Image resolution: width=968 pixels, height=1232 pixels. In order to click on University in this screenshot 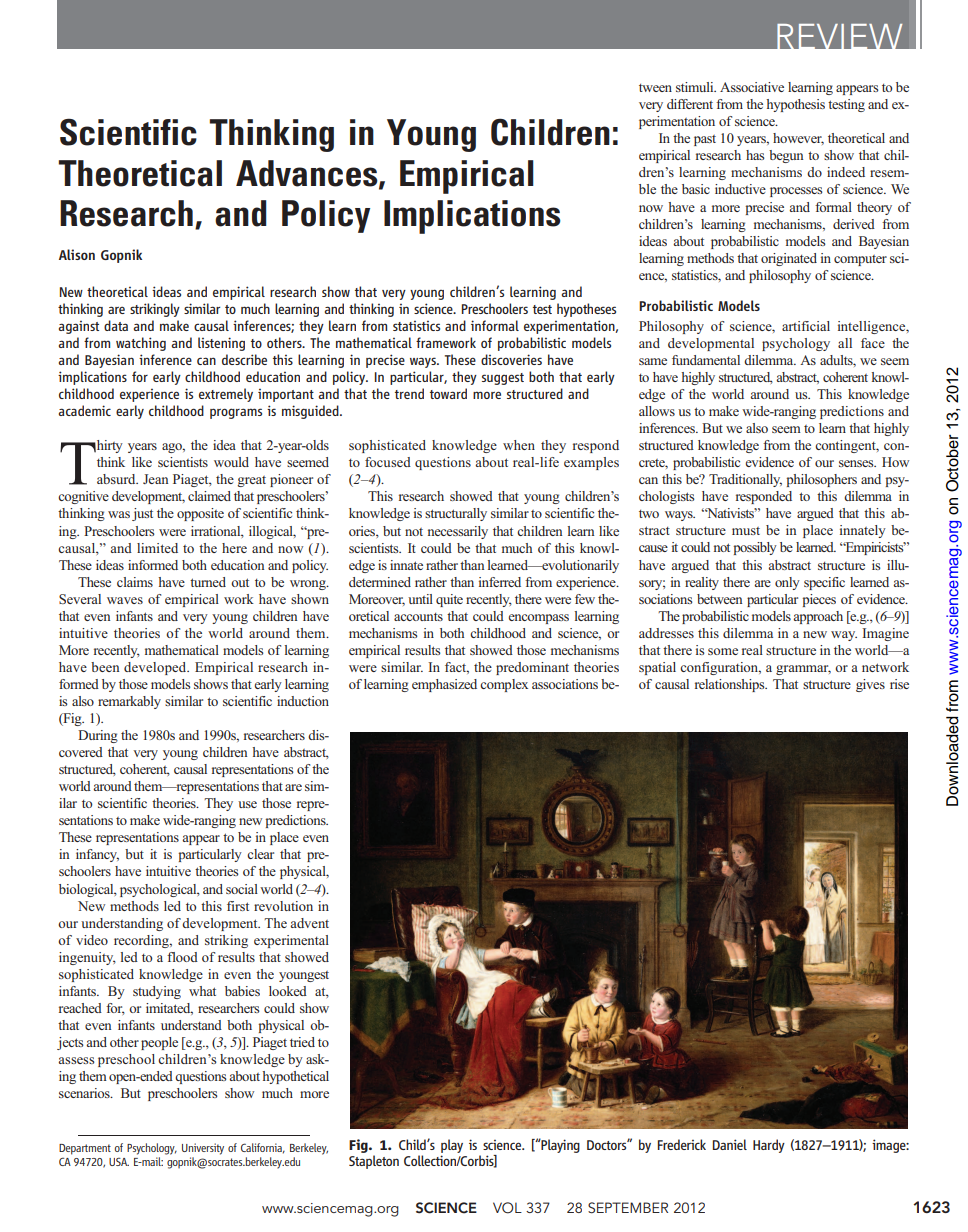, I will do `click(203, 1149)`.
